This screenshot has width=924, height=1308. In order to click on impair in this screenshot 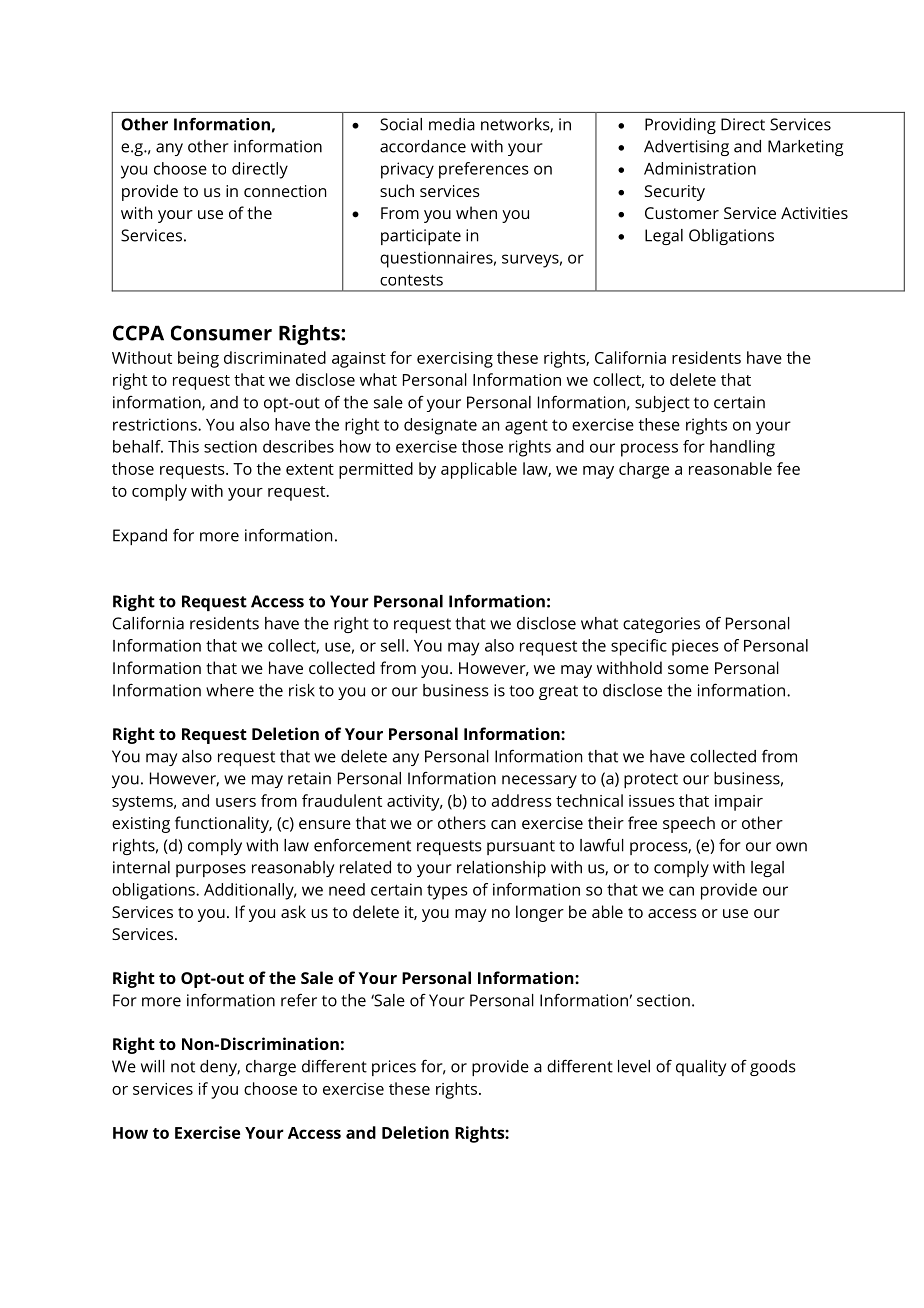, I will do `click(739, 803)`.
